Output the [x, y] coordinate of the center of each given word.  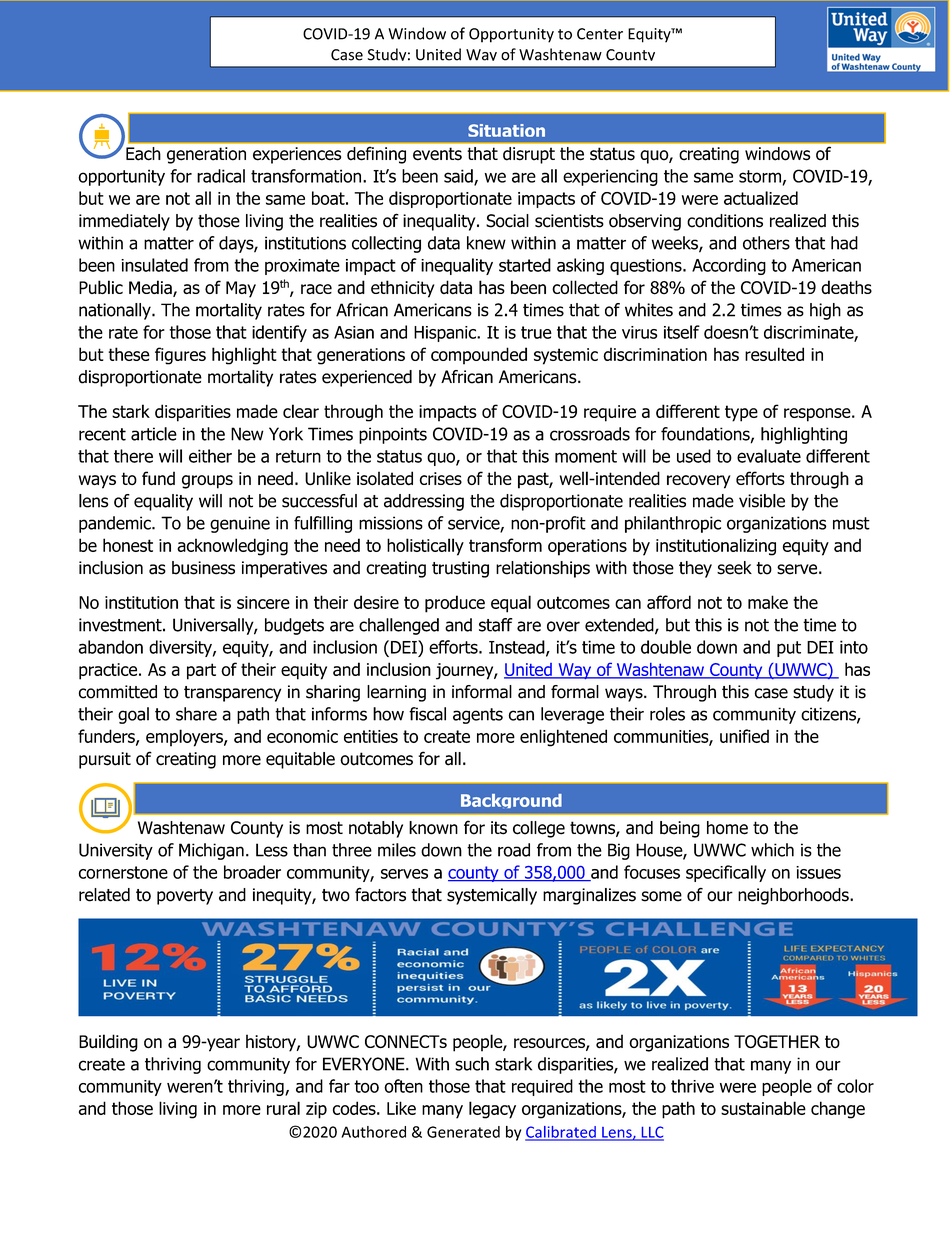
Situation [506, 130]
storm [760, 176]
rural [283, 1108]
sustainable [763, 1108]
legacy [492, 1110]
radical [221, 176]
